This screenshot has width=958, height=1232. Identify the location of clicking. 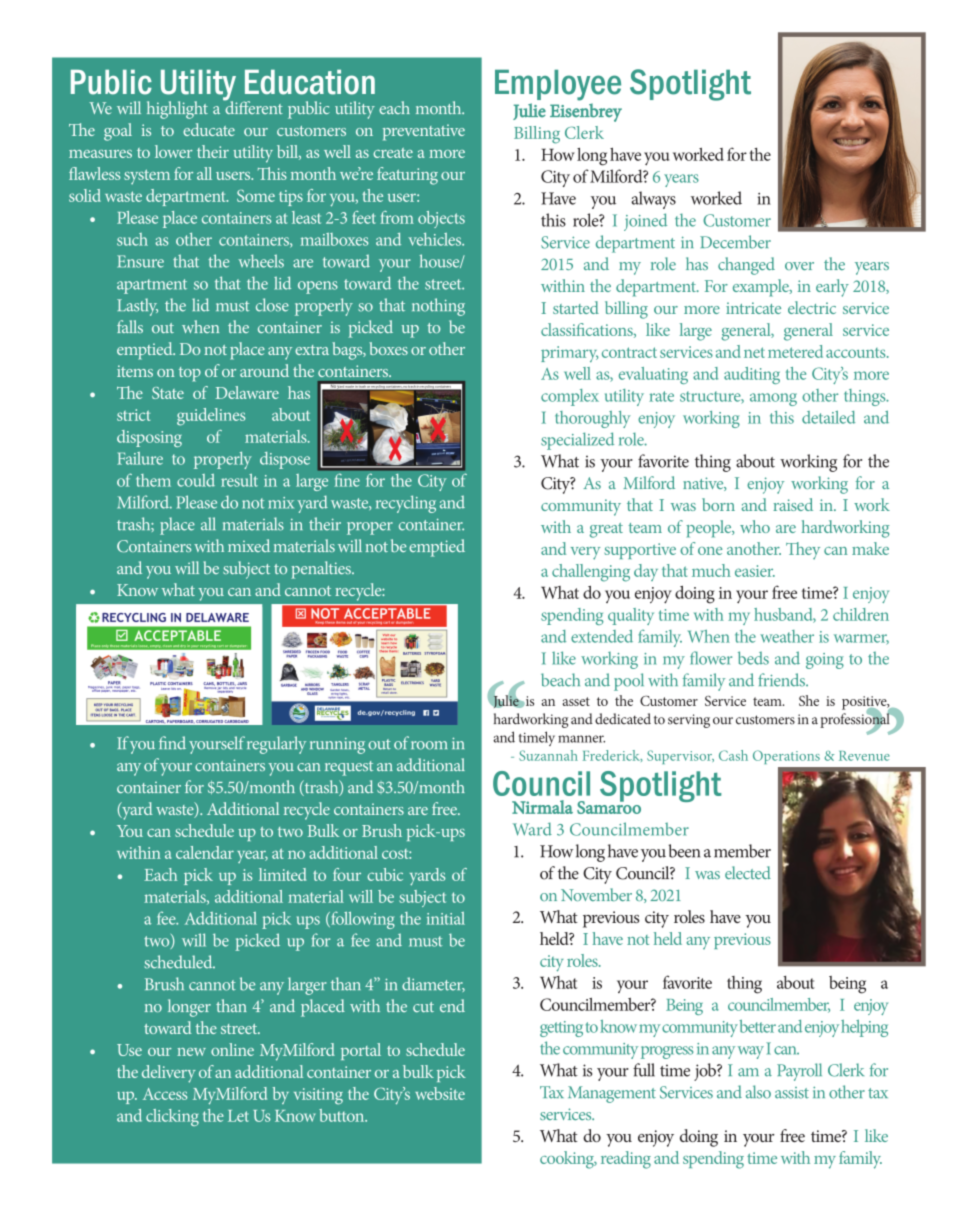
(172, 1117).
